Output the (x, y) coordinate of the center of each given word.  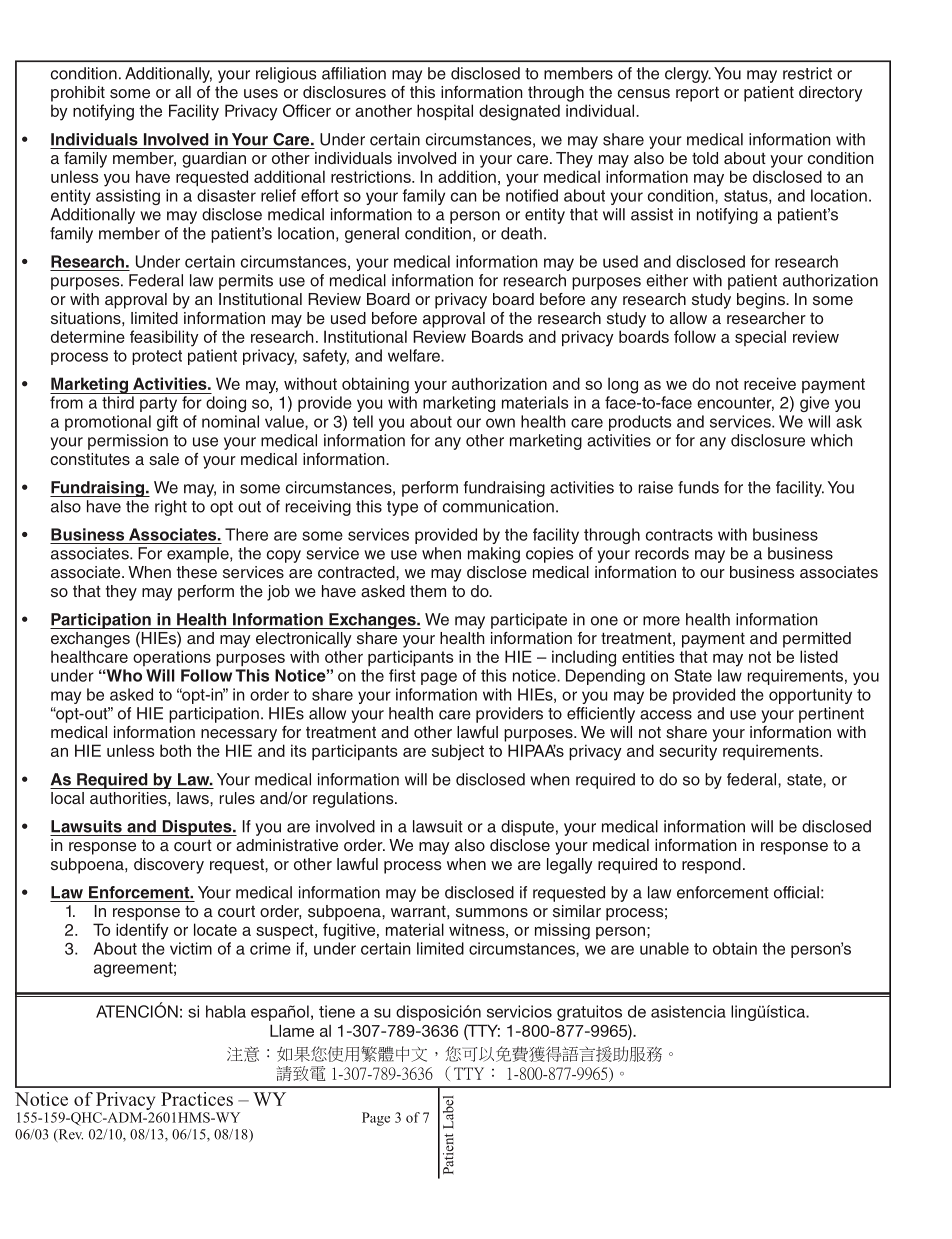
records (662, 553)
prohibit (78, 94)
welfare (415, 355)
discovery (169, 866)
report (697, 94)
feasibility (164, 338)
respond (711, 866)
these (197, 572)
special (760, 338)
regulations (354, 800)
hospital (445, 112)
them (428, 591)
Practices (197, 1099)
